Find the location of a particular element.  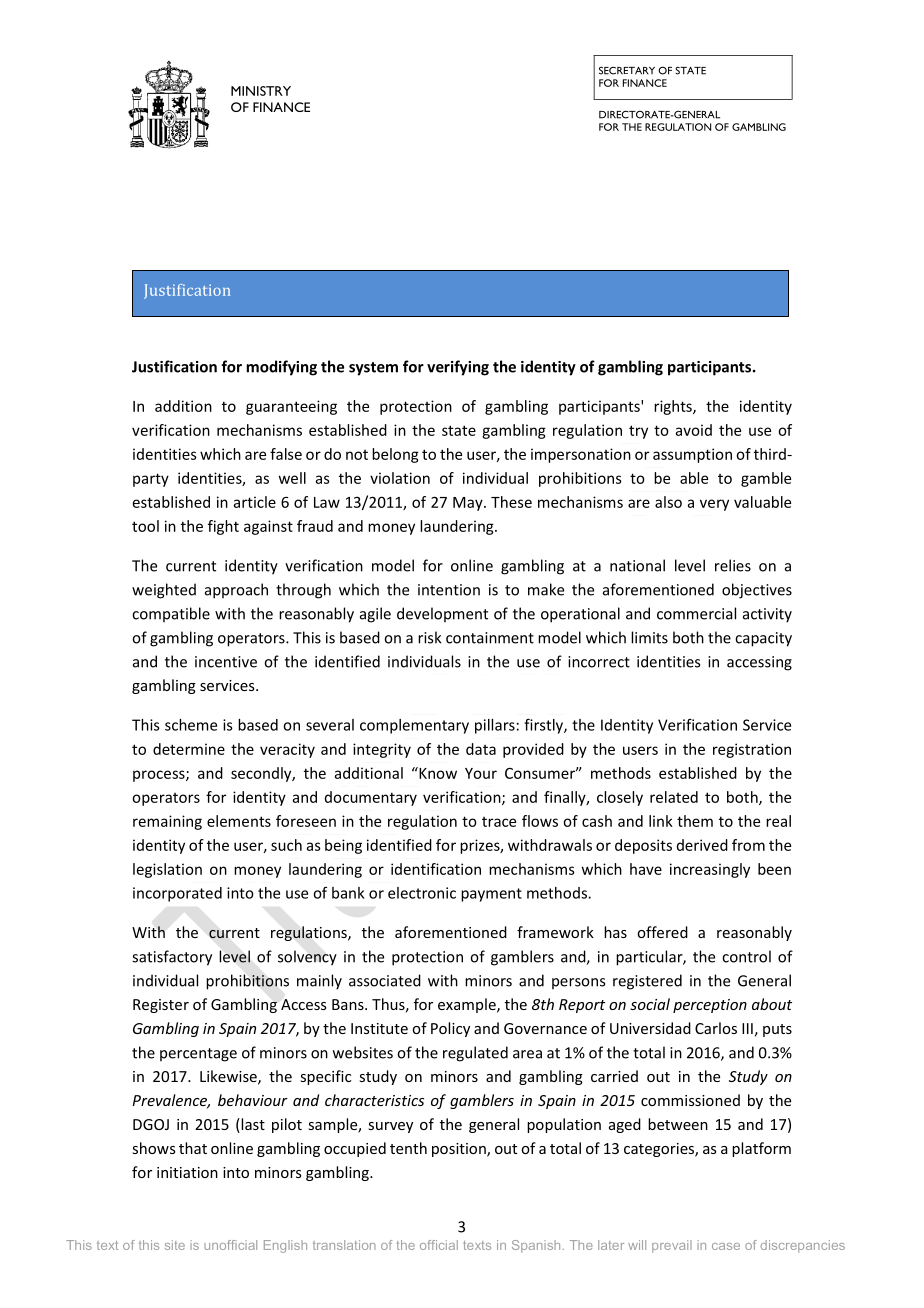

MINISTRY is located at coordinates (261, 91).
